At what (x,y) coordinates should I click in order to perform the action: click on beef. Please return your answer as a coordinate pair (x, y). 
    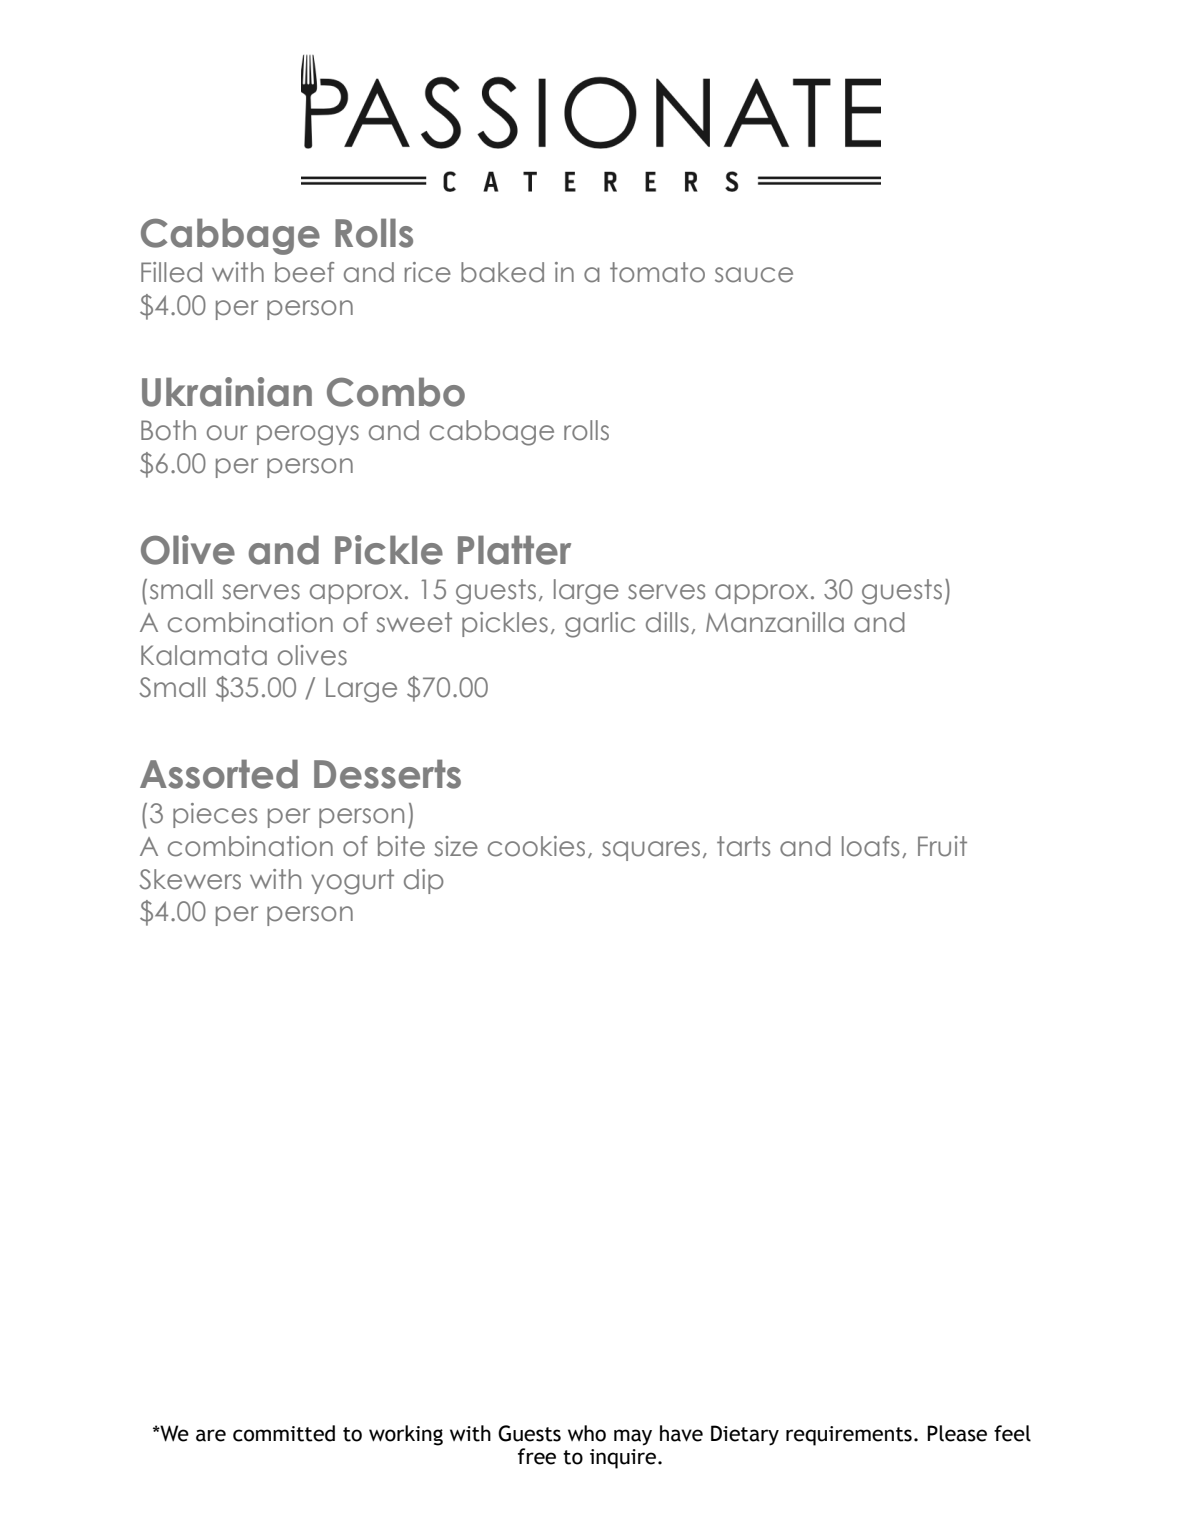
    Looking at the image, I should click on (304, 272).
